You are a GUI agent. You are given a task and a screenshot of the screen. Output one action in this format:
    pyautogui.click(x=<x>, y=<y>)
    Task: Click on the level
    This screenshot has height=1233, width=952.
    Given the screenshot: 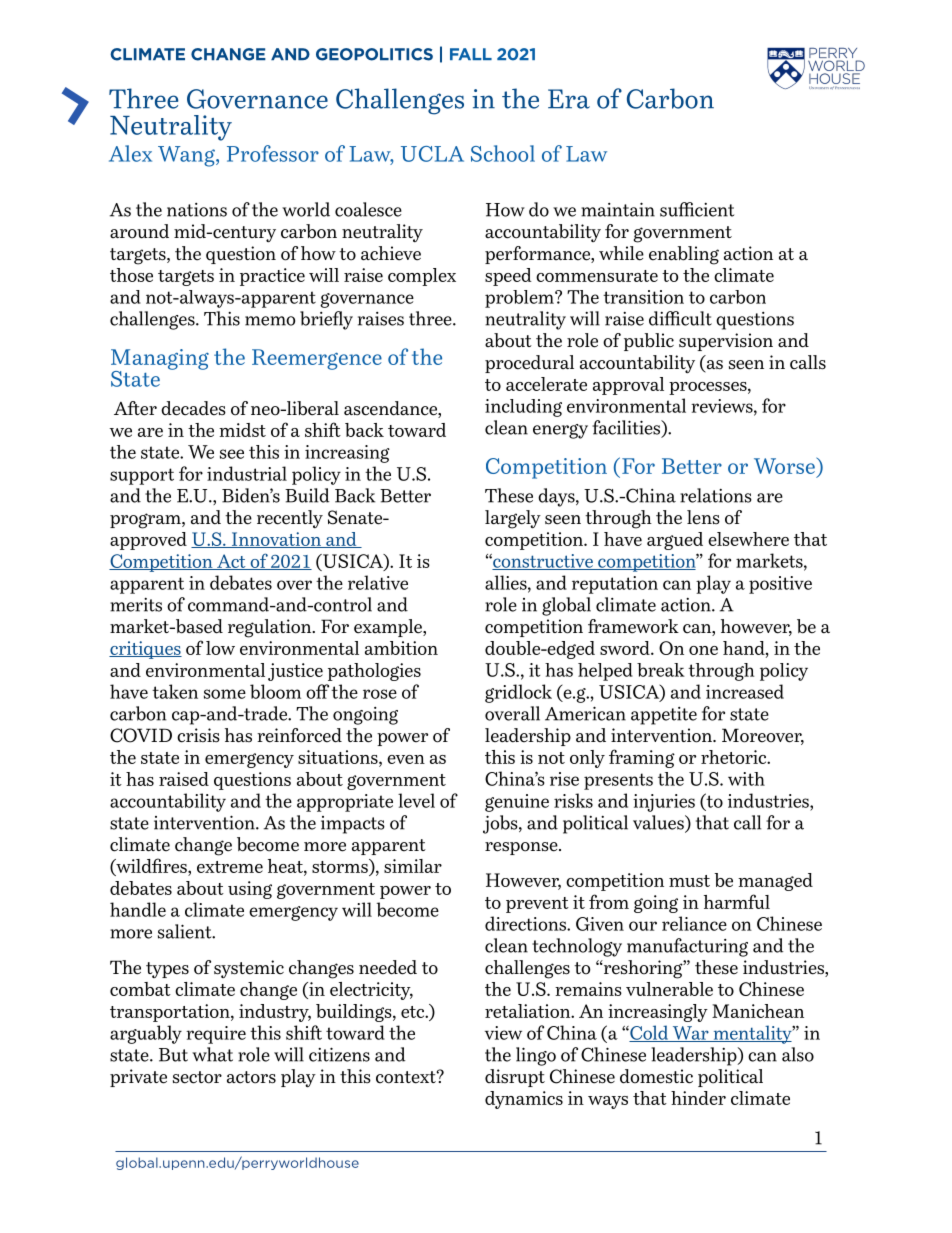 What is the action you would take?
    pyautogui.click(x=416, y=800)
